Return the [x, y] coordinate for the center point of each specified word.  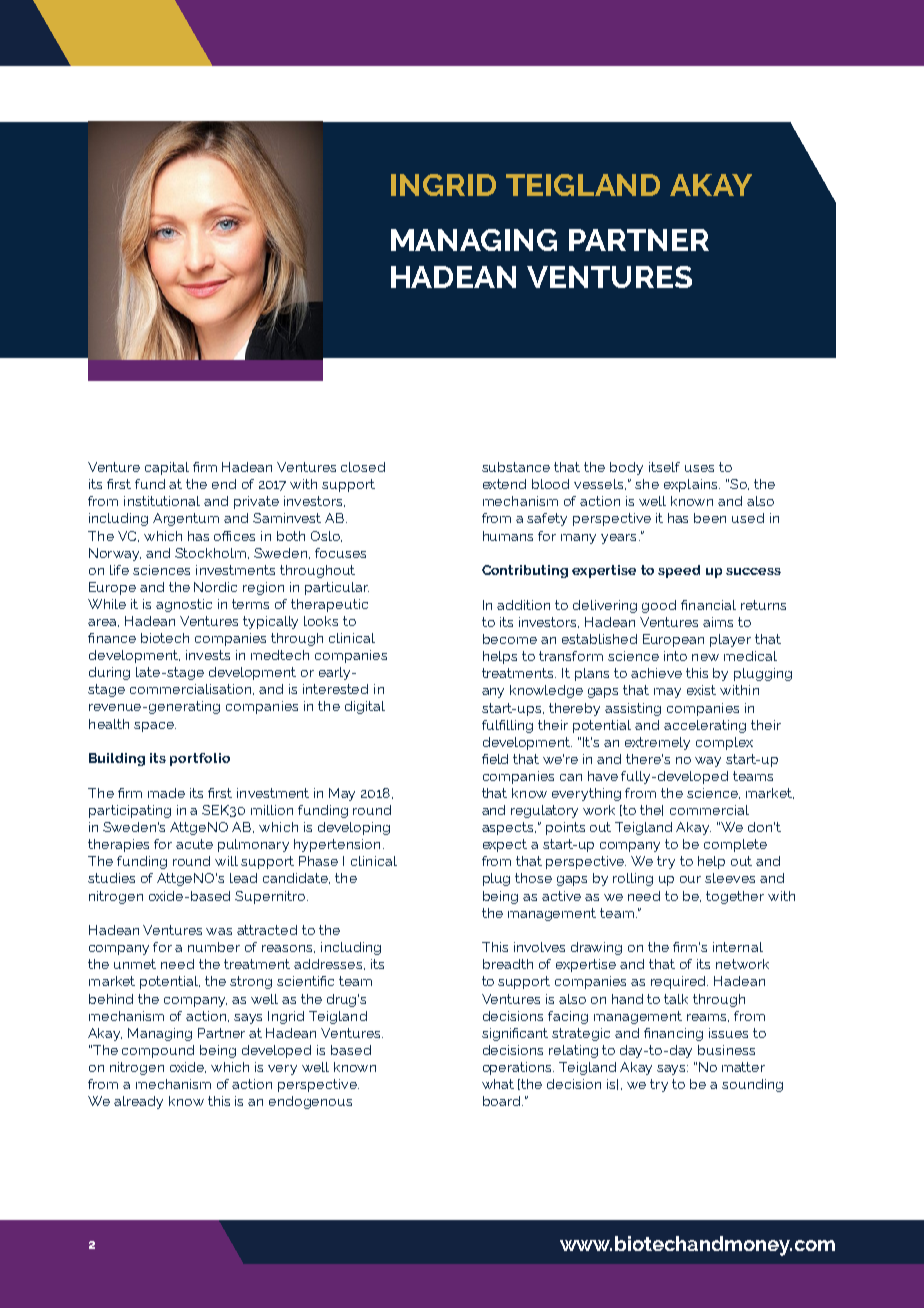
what [498, 1084]
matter [743, 1067]
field [495, 759]
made [166, 793]
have [603, 776]
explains [692, 485]
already [138, 1102]
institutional [162, 501]
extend [504, 484]
